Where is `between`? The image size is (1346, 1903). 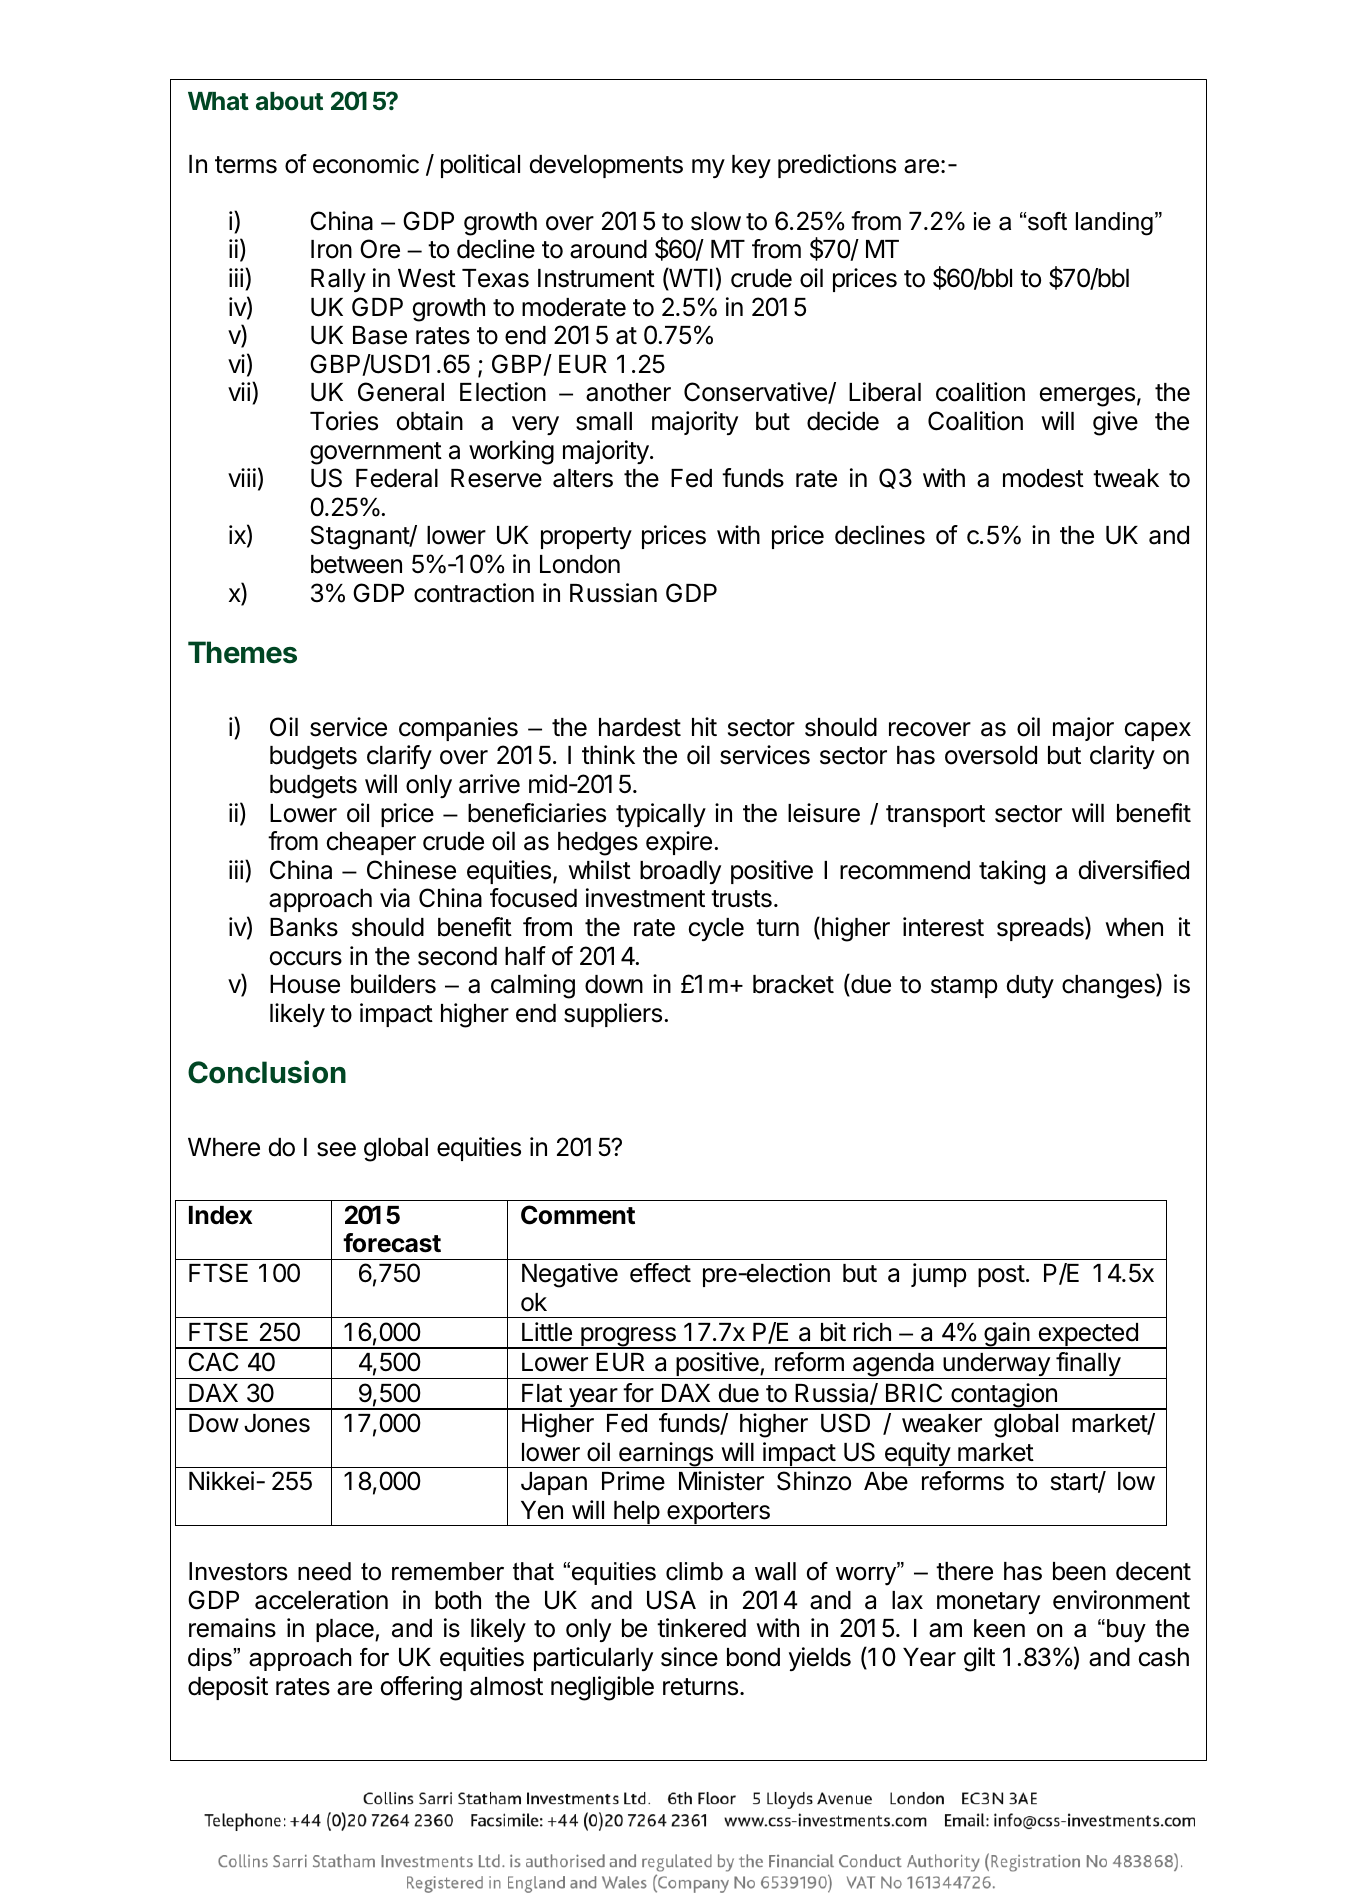 between is located at coordinates (356, 564).
